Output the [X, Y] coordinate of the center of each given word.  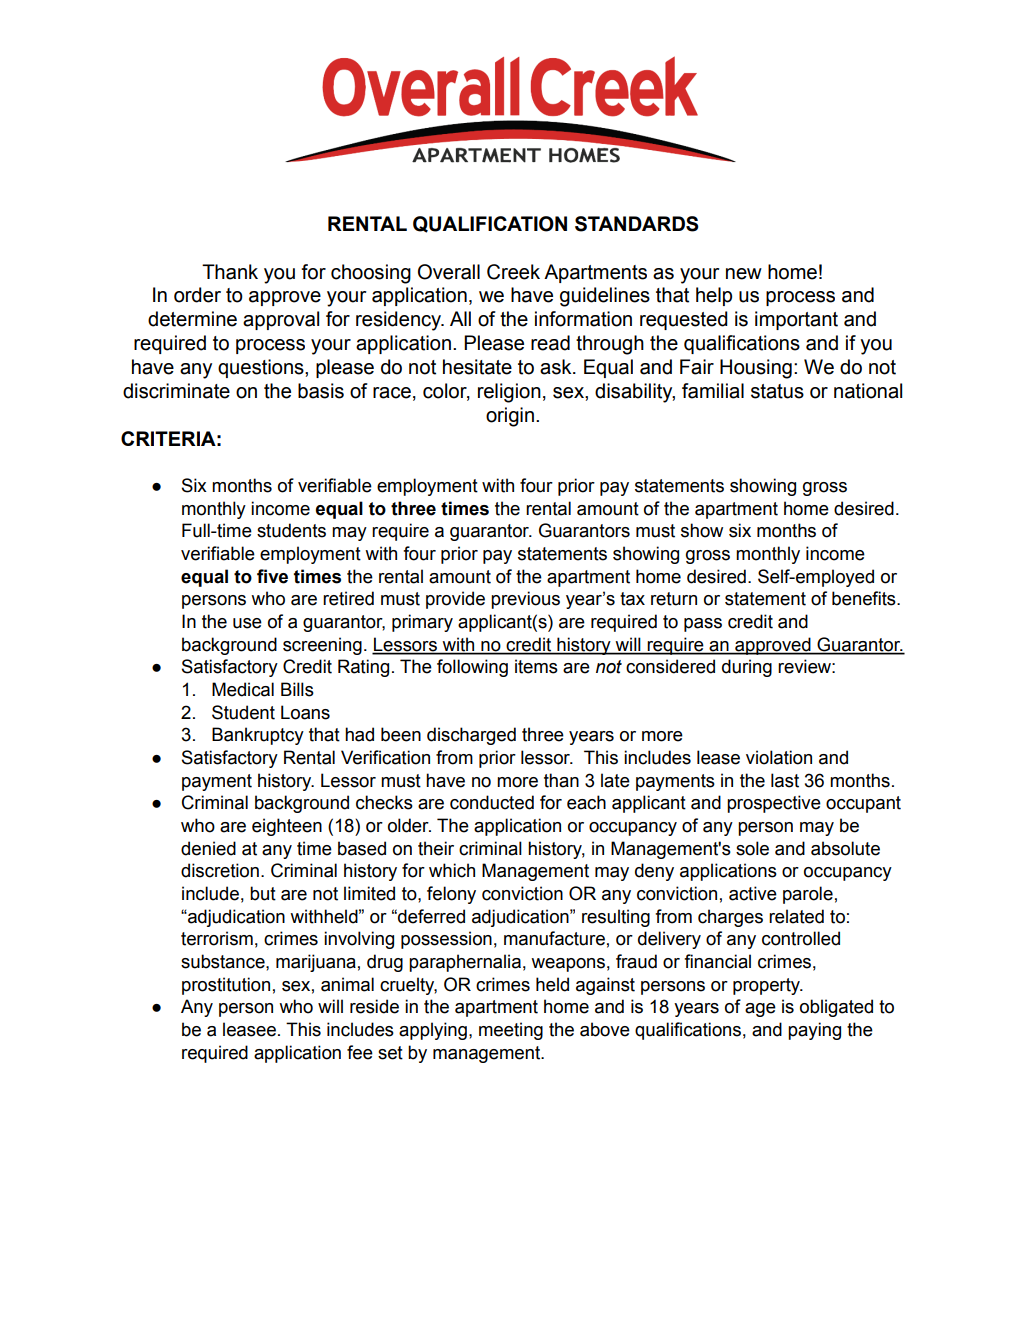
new [744, 274]
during [747, 668]
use [247, 623]
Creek [513, 272]
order [197, 295]
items [536, 666]
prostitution [226, 986]
